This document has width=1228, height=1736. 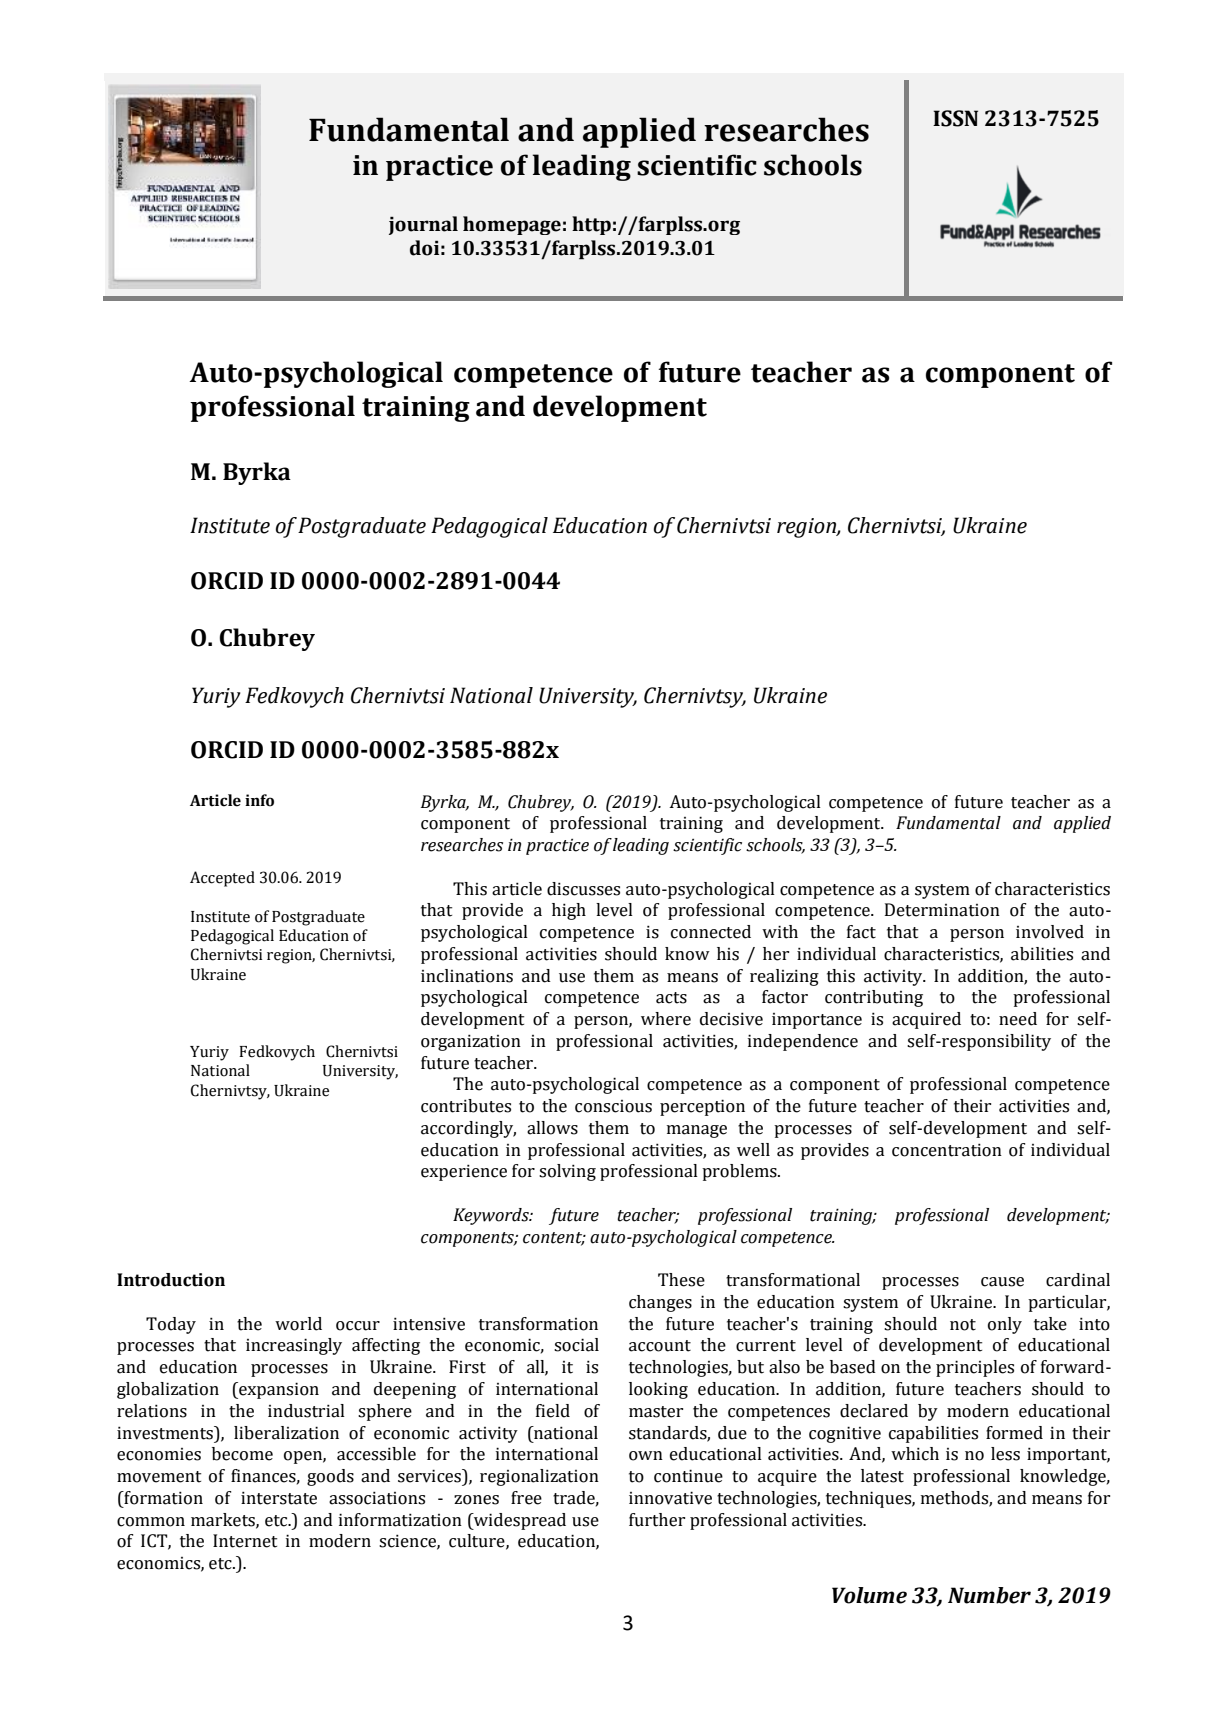 I want to click on homepage, so click(x=512, y=225).
